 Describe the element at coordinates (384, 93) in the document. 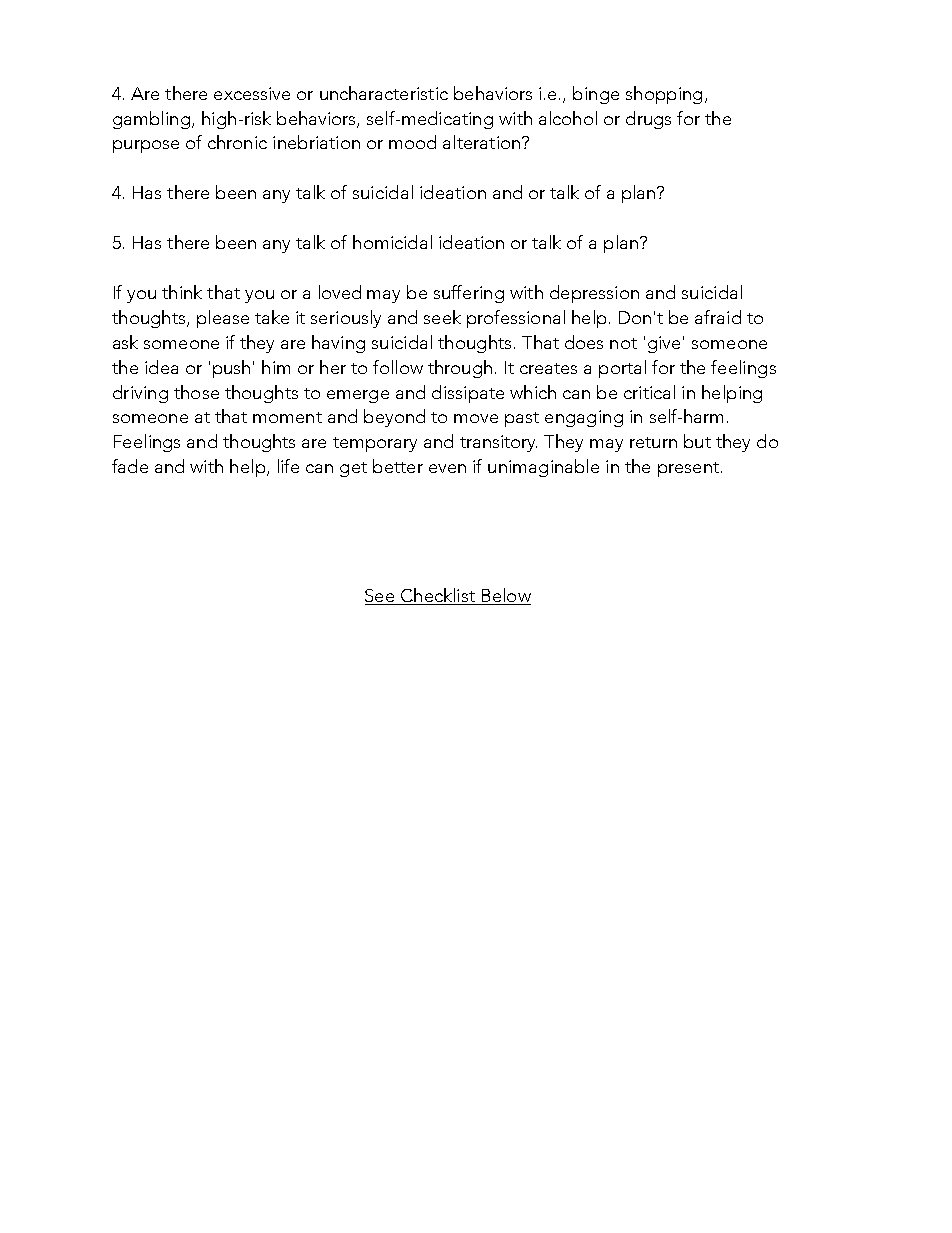

I see `uncharacteristic` at that location.
